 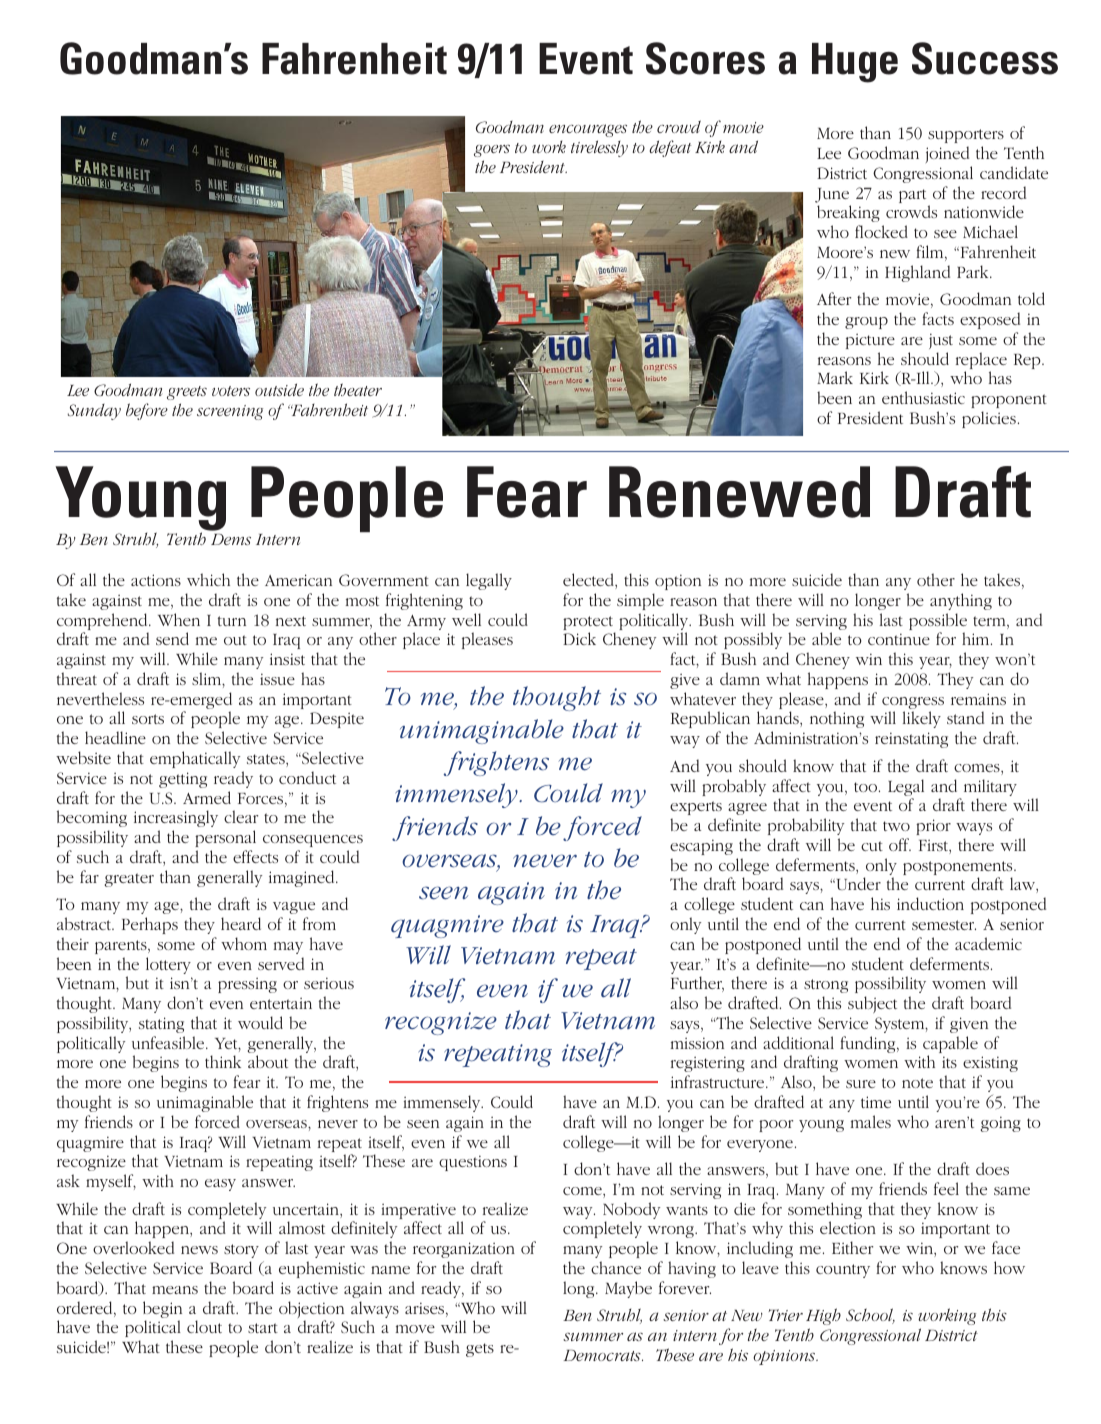 What do you see at coordinates (148, 719) in the screenshot?
I see `sorts` at bounding box center [148, 719].
